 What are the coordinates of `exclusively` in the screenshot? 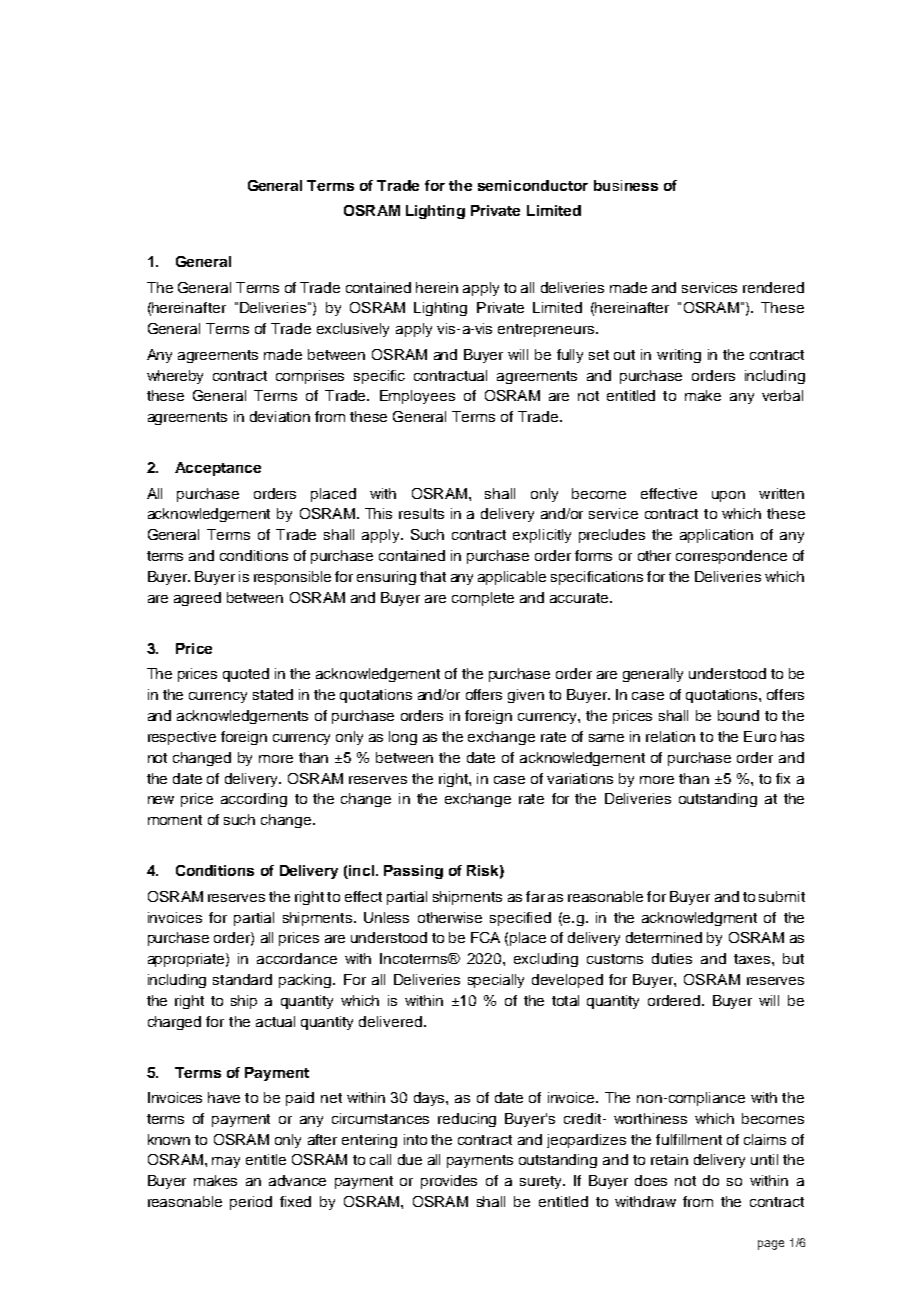 It's located at (353, 330).
